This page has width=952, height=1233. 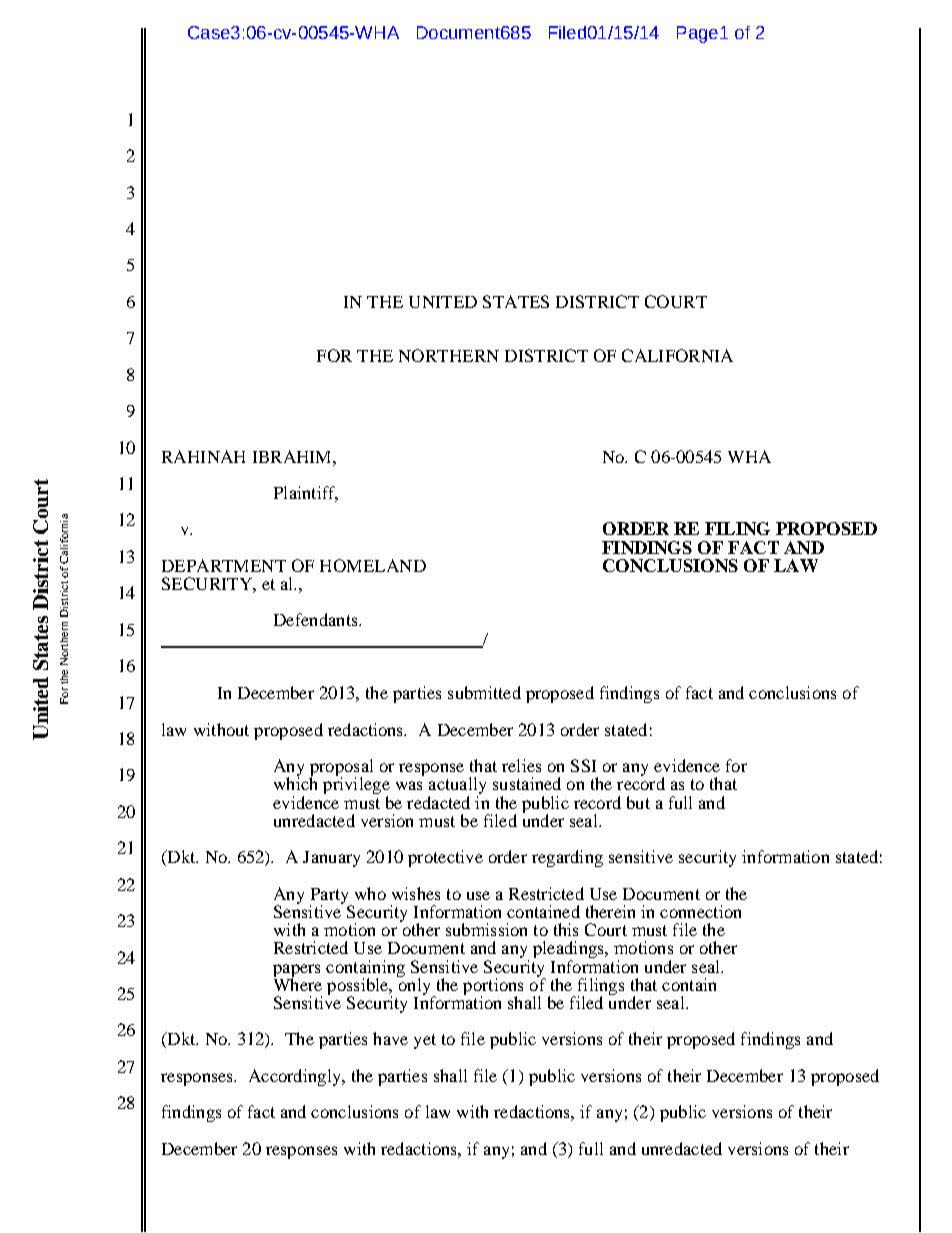 I want to click on submitted, so click(x=484, y=692).
